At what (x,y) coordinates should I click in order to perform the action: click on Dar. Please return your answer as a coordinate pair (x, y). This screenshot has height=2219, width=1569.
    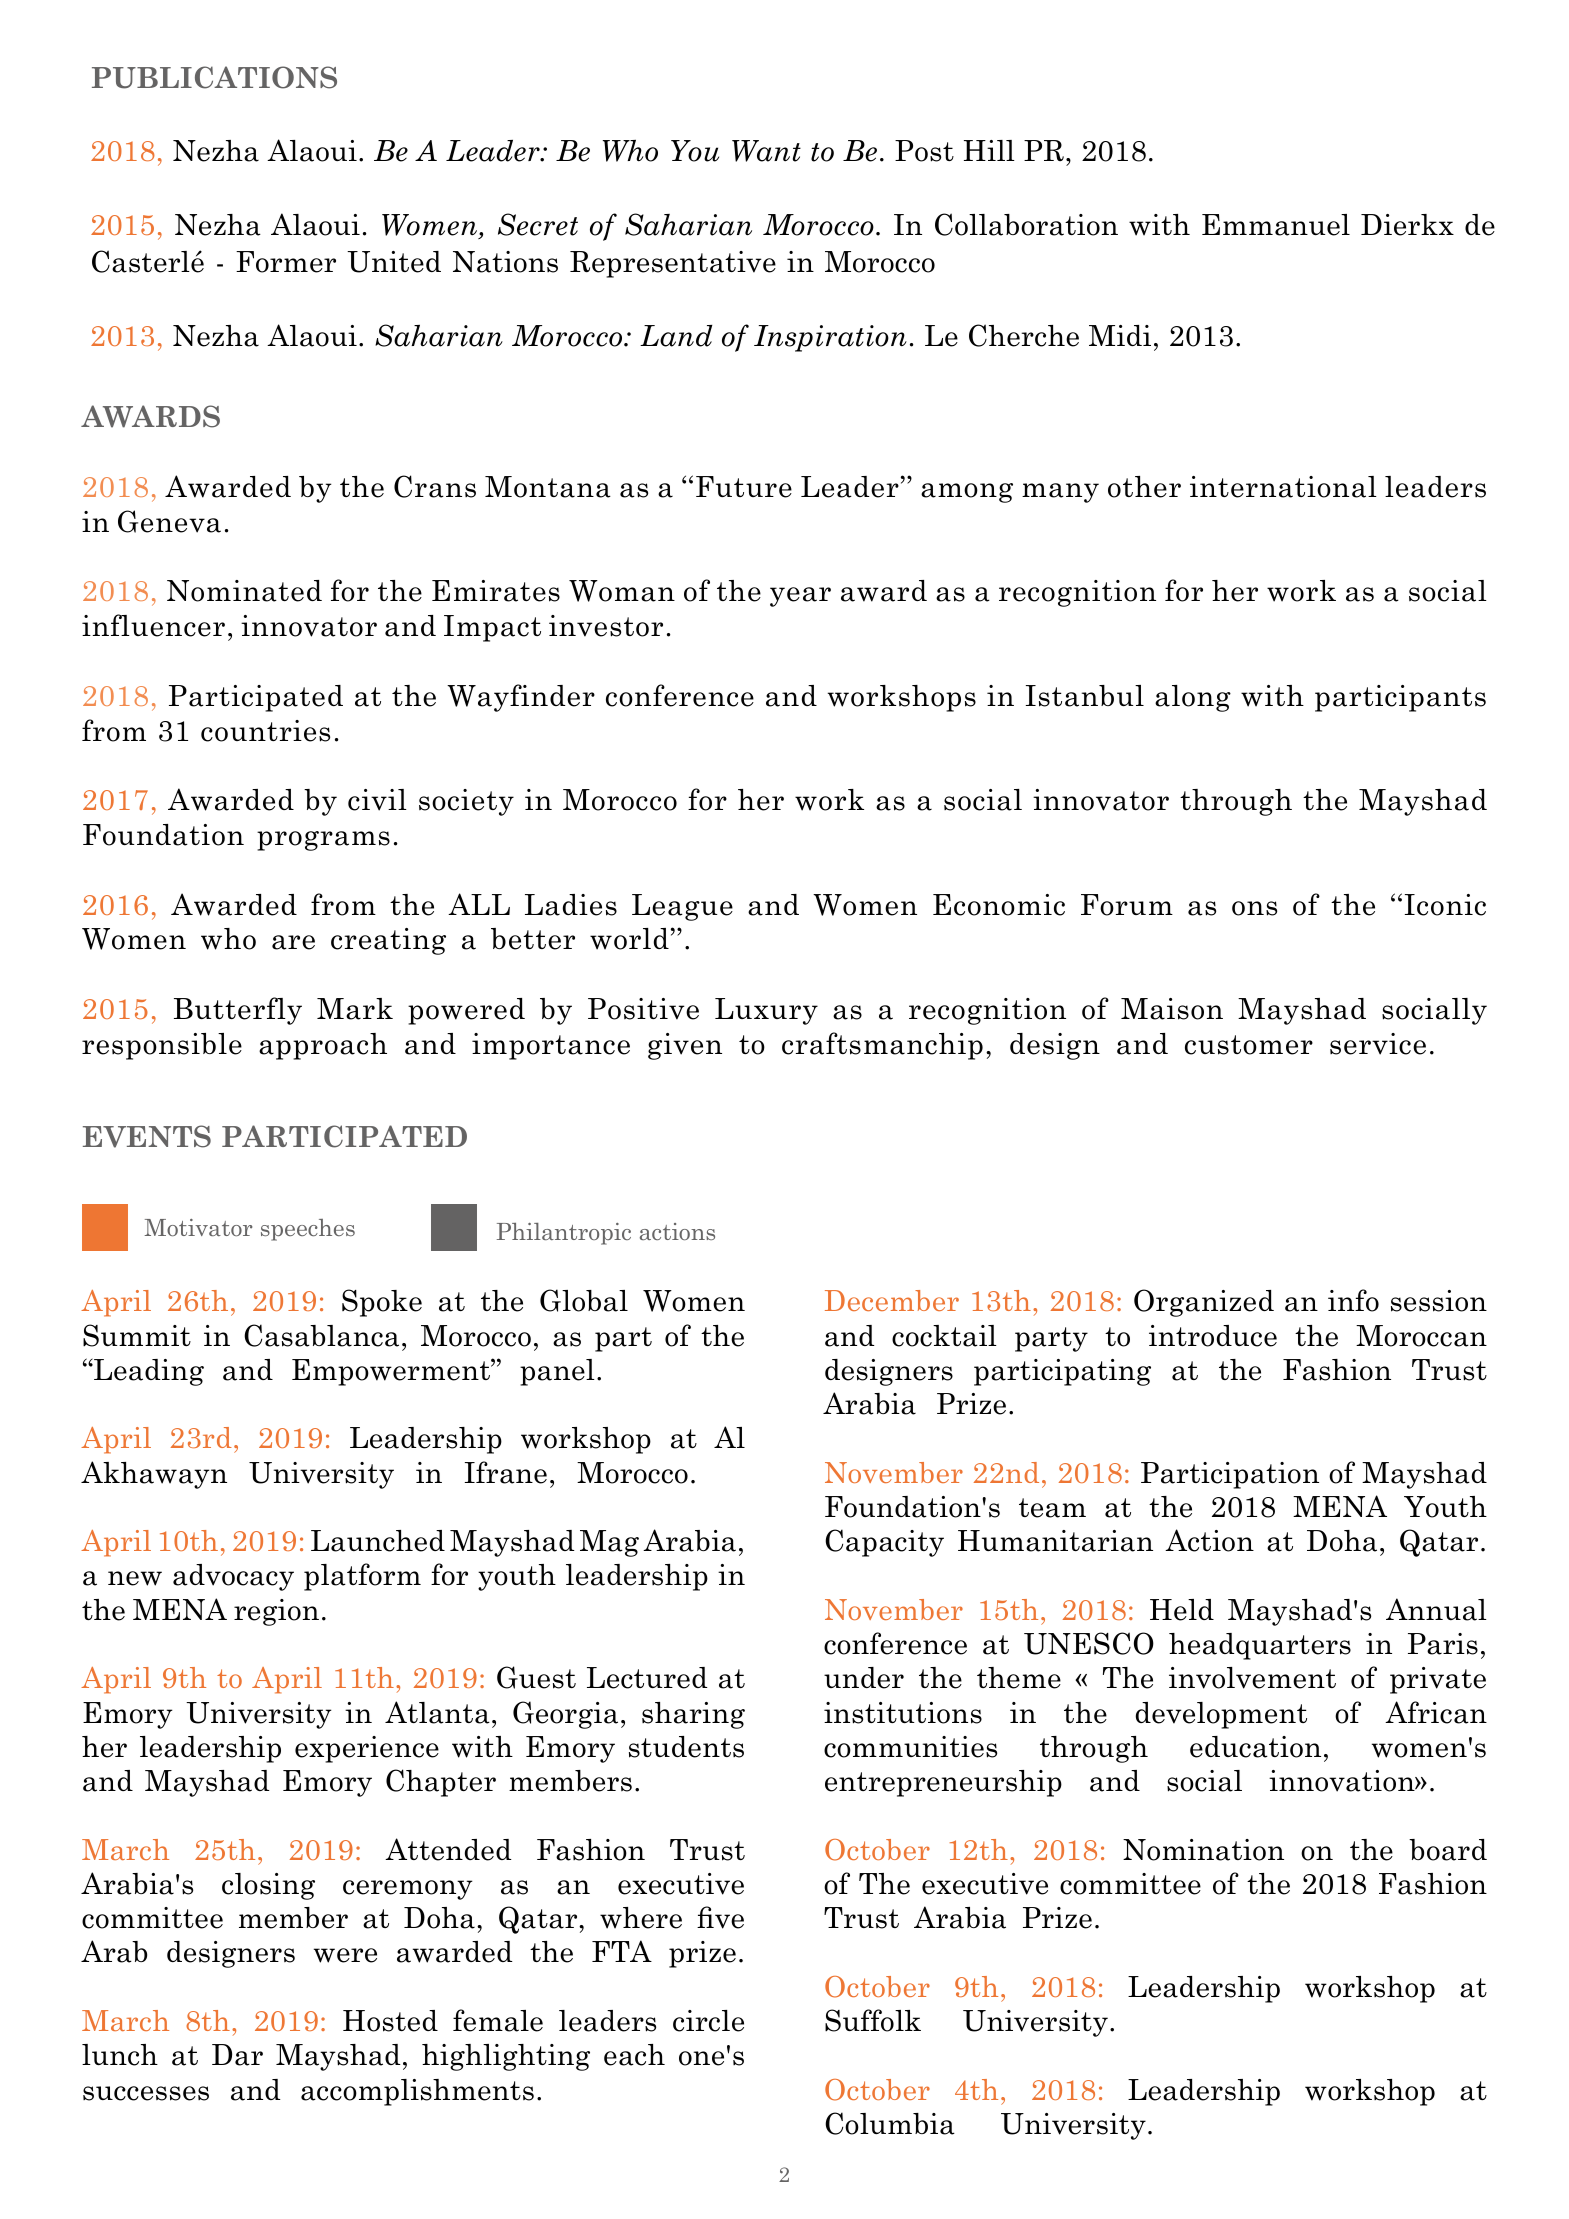
    Looking at the image, I should click on (237, 2055).
